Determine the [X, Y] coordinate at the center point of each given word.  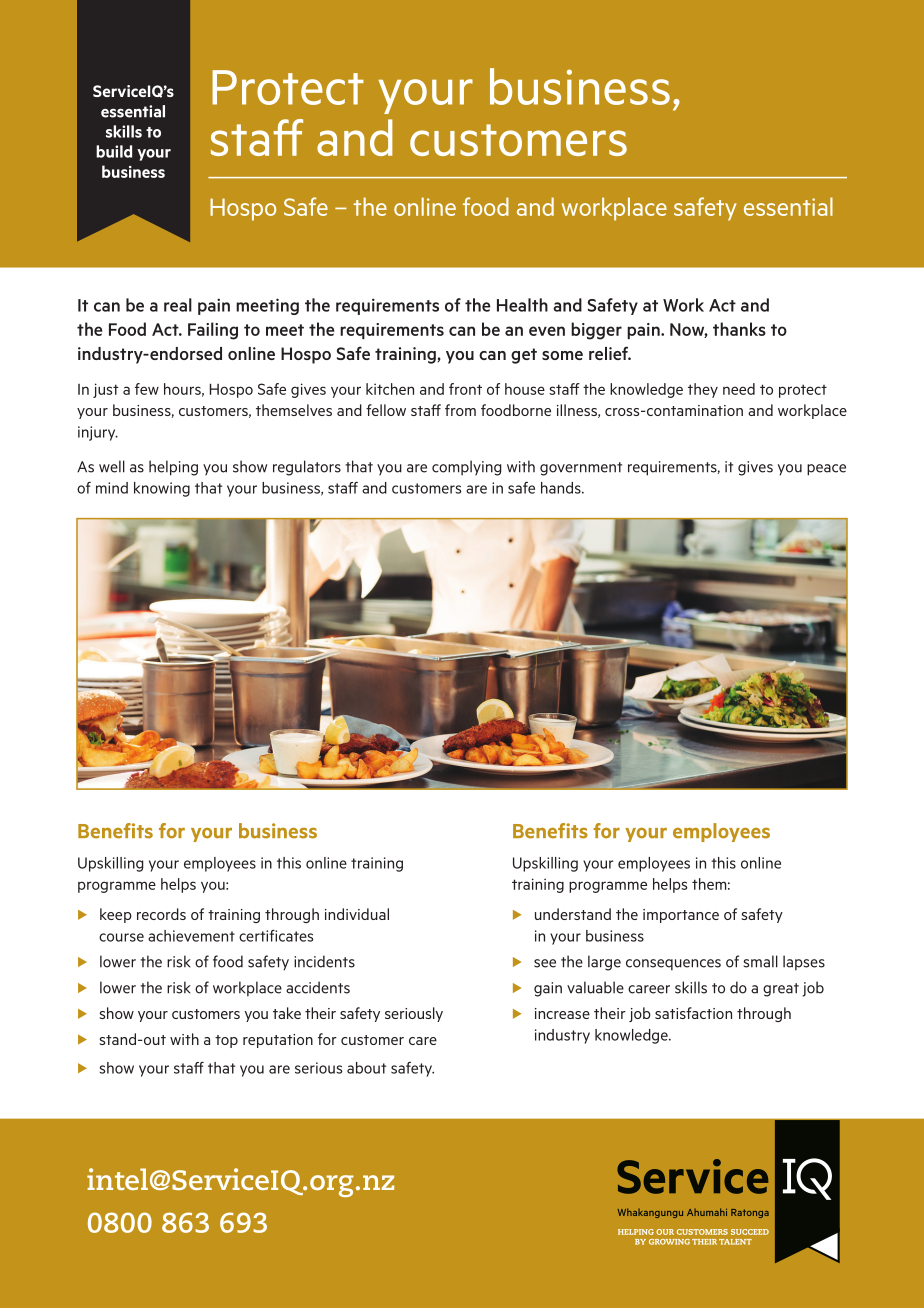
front [465, 389]
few [147, 389]
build [114, 151]
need [739, 389]
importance [681, 916]
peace [826, 470]
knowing [162, 489]
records [161, 914]
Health [522, 305]
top [226, 1041]
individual [357, 914]
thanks [739, 329]
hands [562, 488]
